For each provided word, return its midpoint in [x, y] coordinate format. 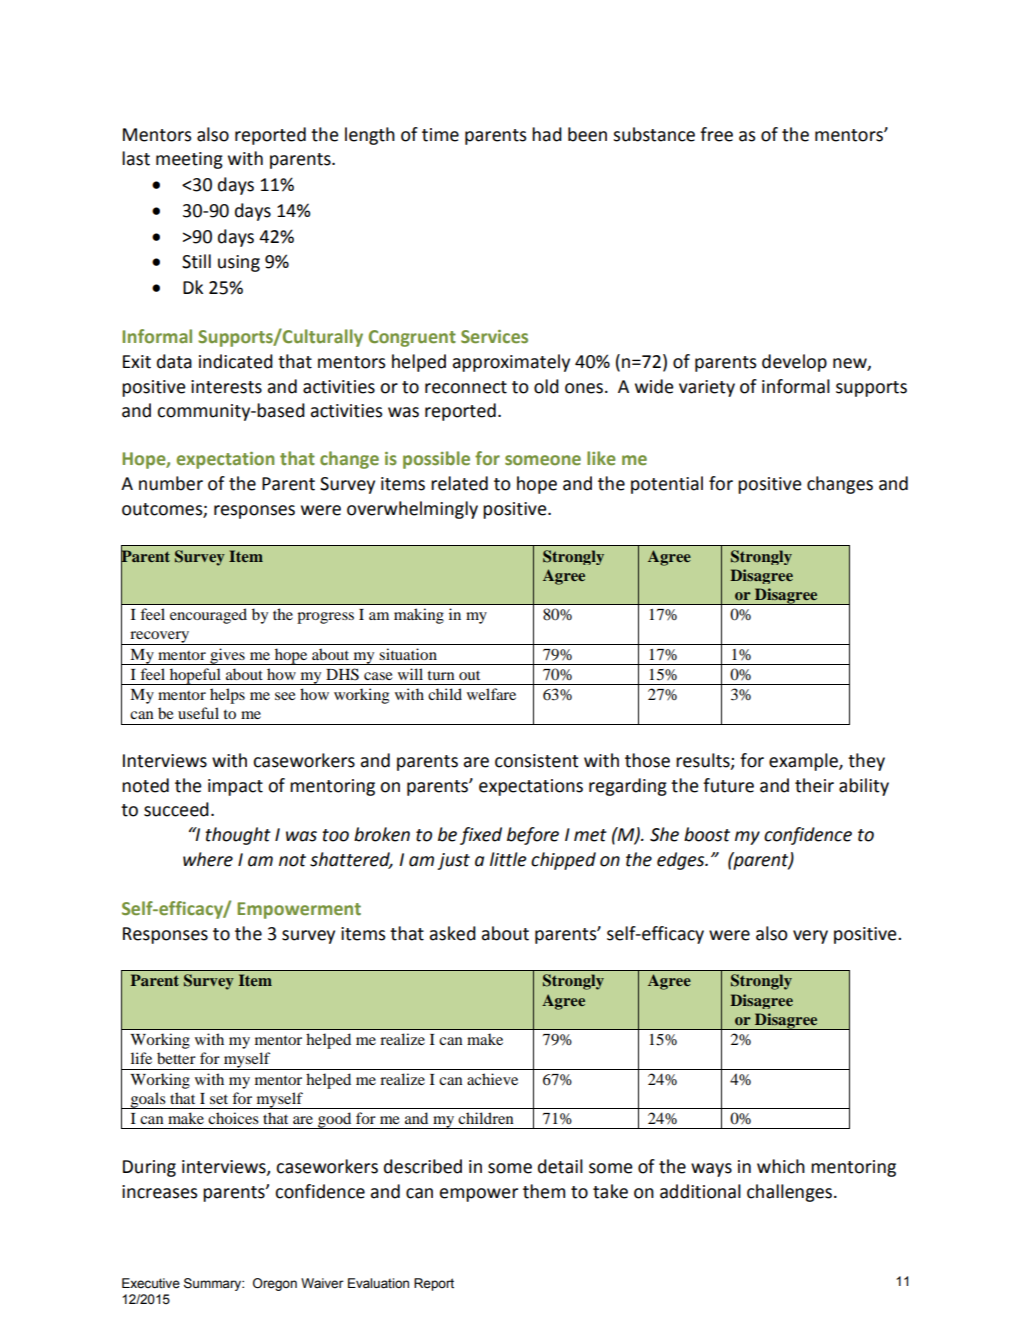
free [716, 134]
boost [707, 834]
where [208, 859]
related [459, 483]
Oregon [275, 1284]
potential [667, 485]
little [508, 859]
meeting [189, 160]
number [171, 483]
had [547, 134]
